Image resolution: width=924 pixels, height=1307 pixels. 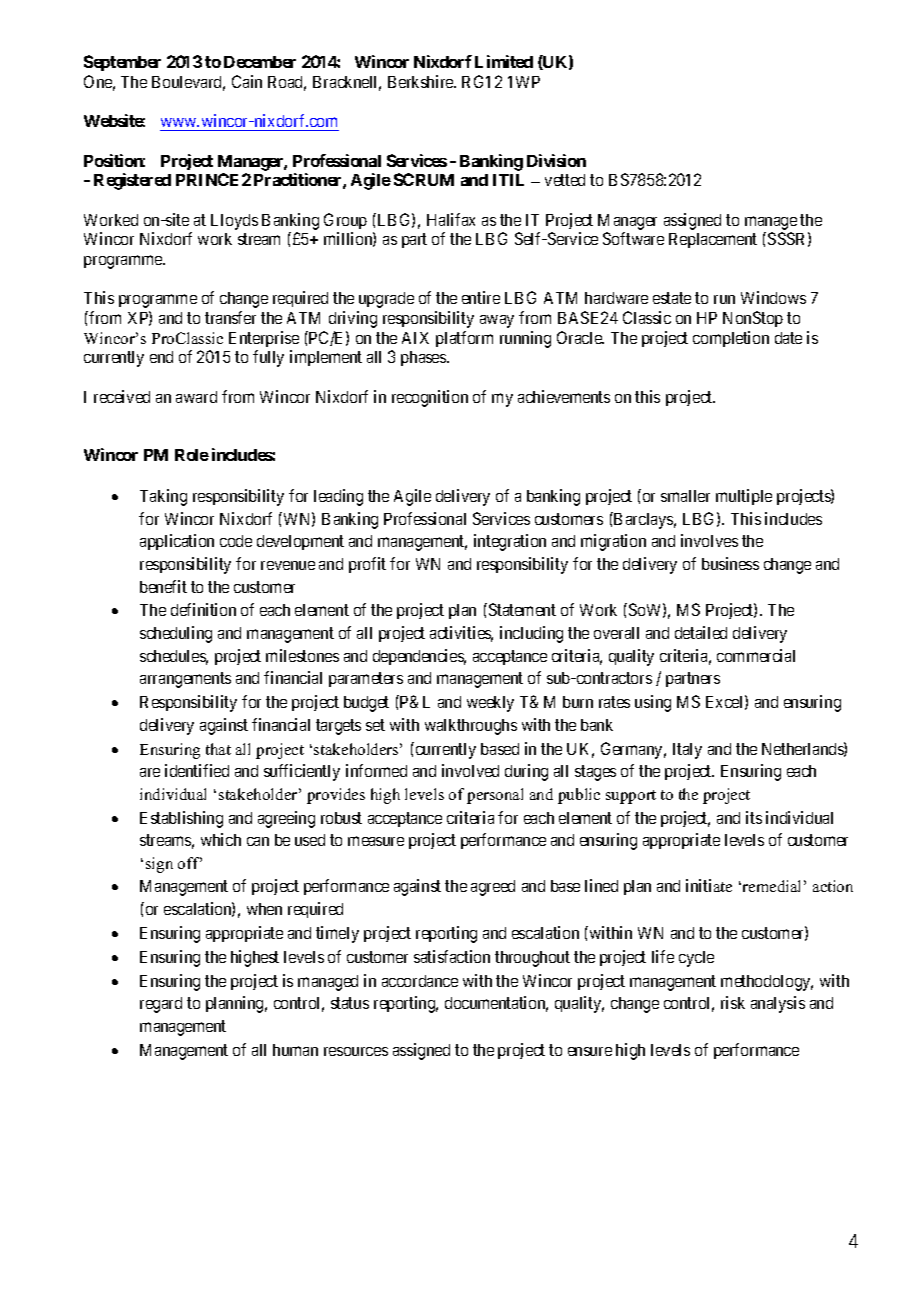 What do you see at coordinates (247, 81) in the document?
I see `Cain` at bounding box center [247, 81].
